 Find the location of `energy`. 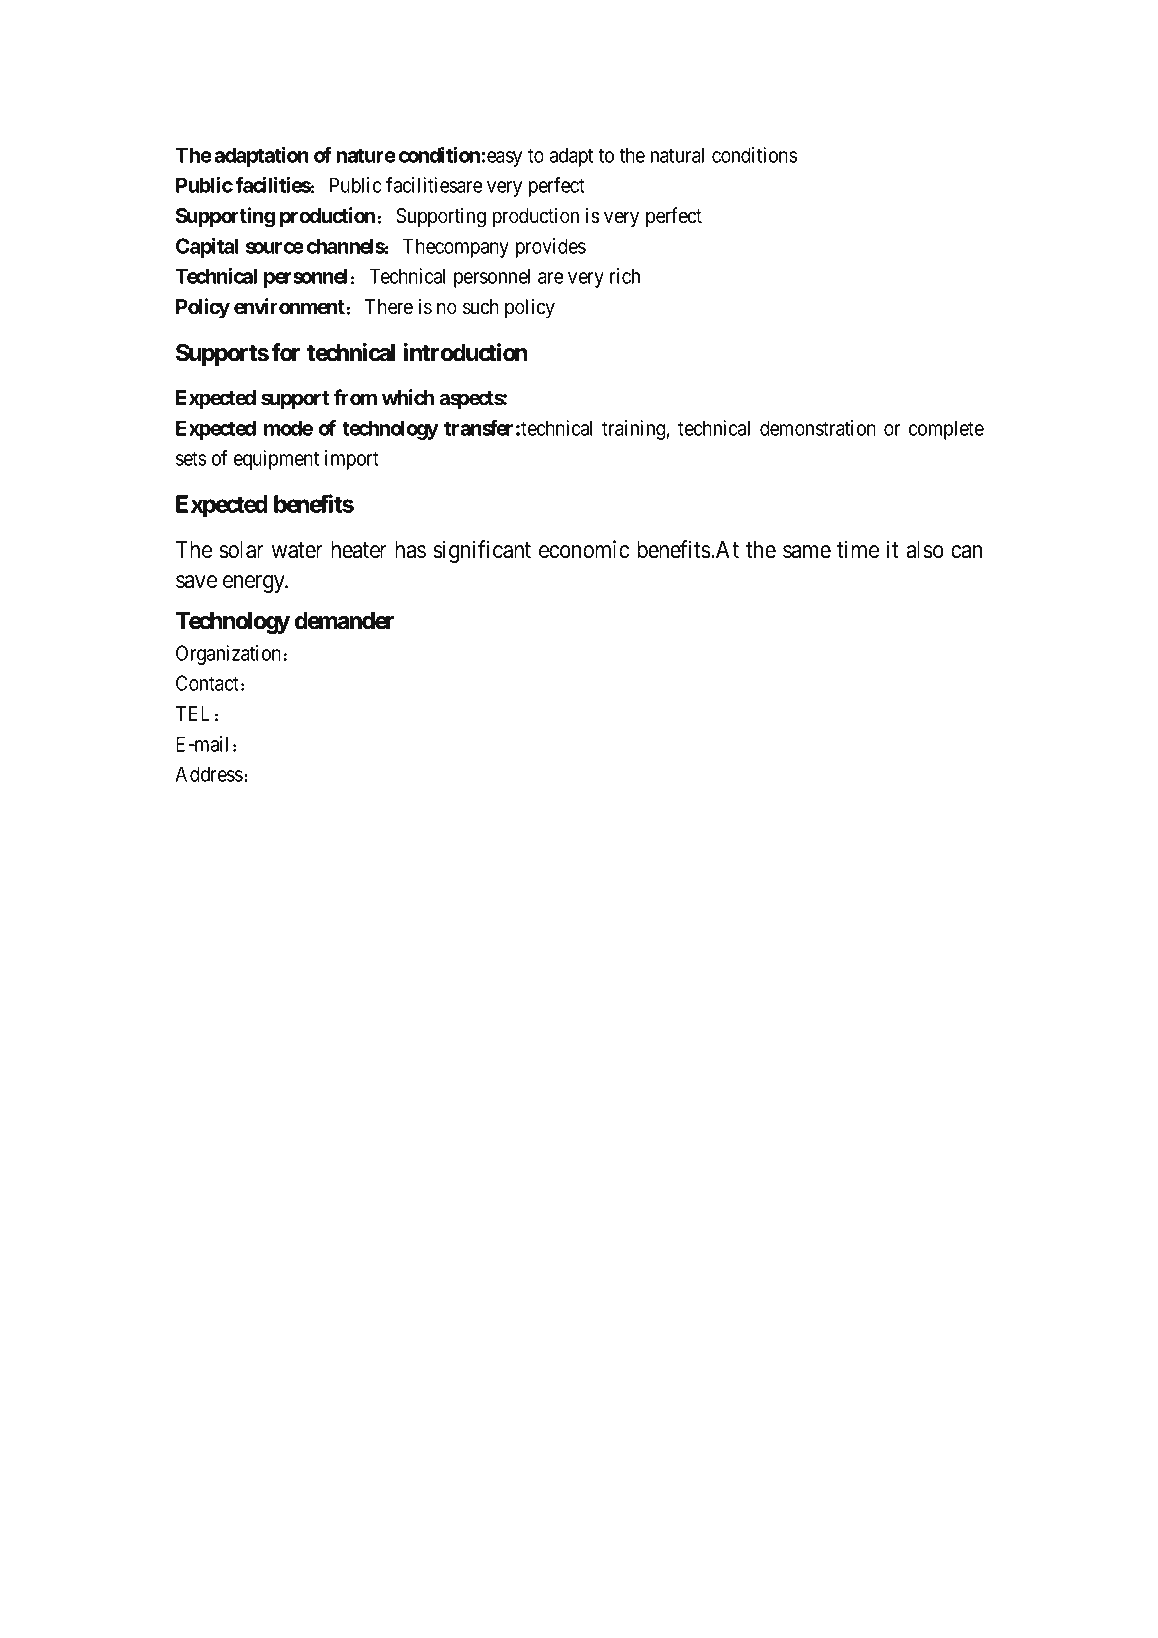

energy is located at coordinates (255, 584).
